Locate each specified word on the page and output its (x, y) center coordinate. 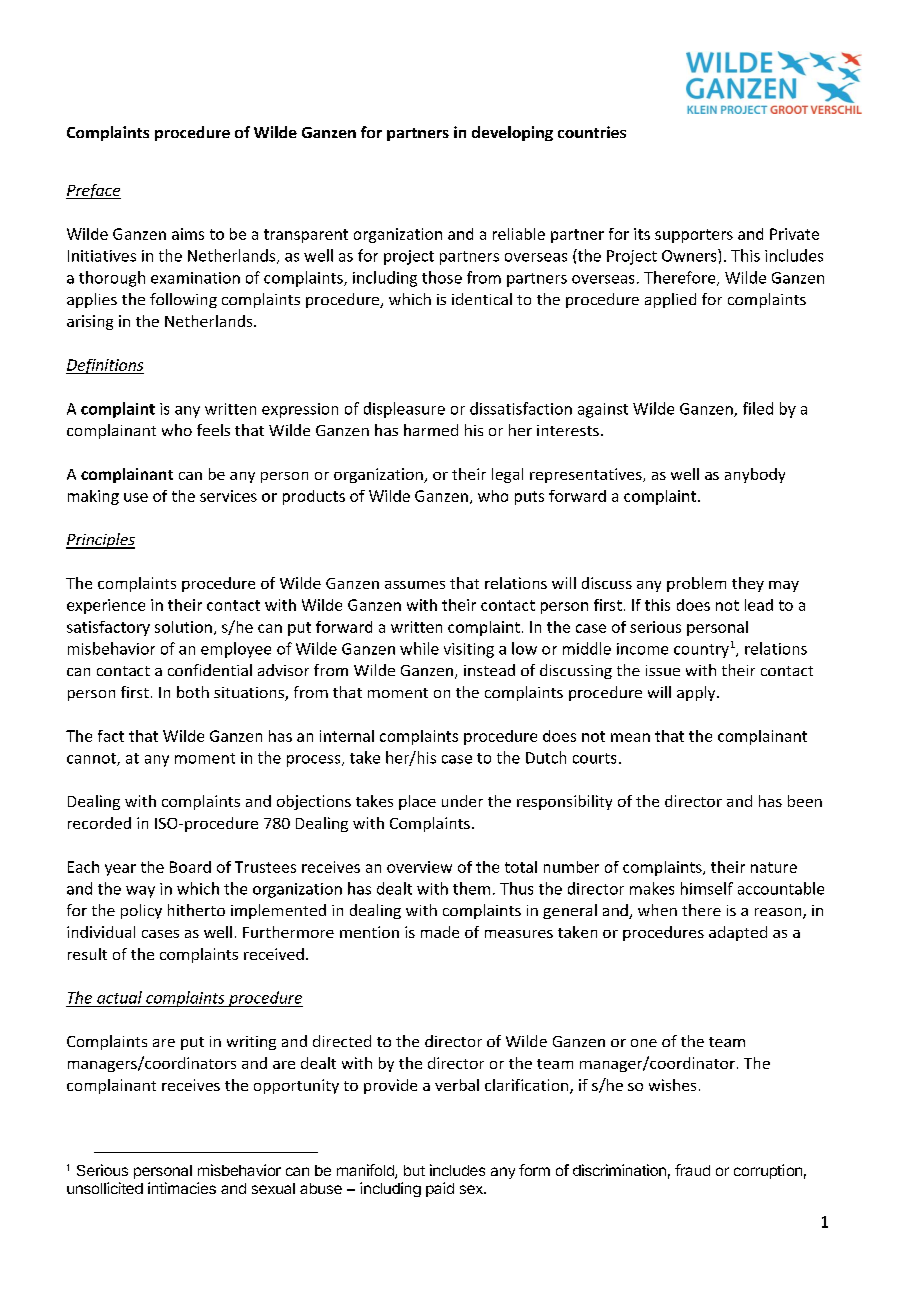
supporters (694, 236)
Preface (93, 191)
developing (512, 133)
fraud (692, 1170)
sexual (273, 1188)
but (414, 1170)
